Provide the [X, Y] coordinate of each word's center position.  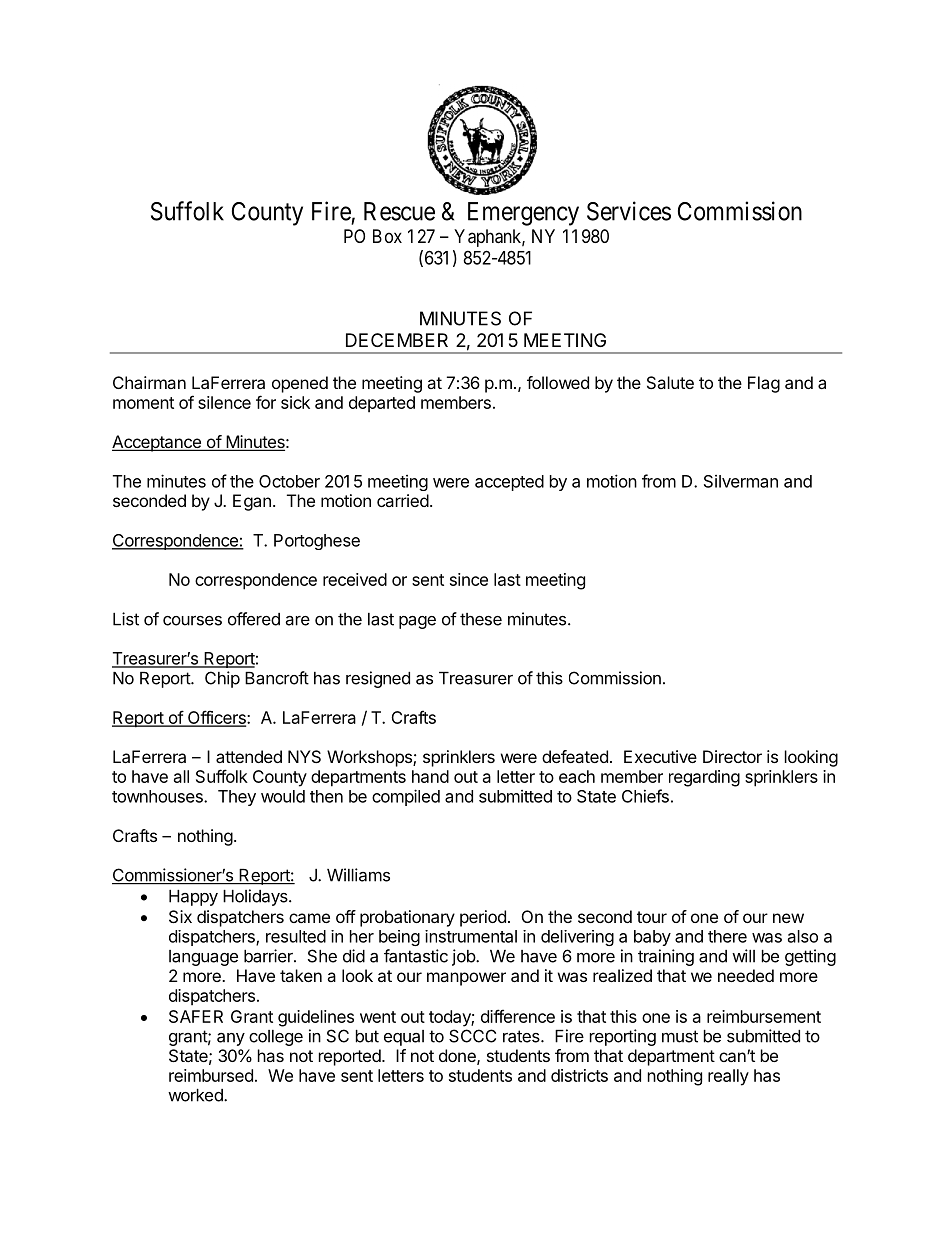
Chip [222, 679]
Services [629, 211]
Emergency [523, 214]
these [481, 619]
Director [732, 756]
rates [522, 1036]
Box [387, 236]
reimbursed [211, 1075]
